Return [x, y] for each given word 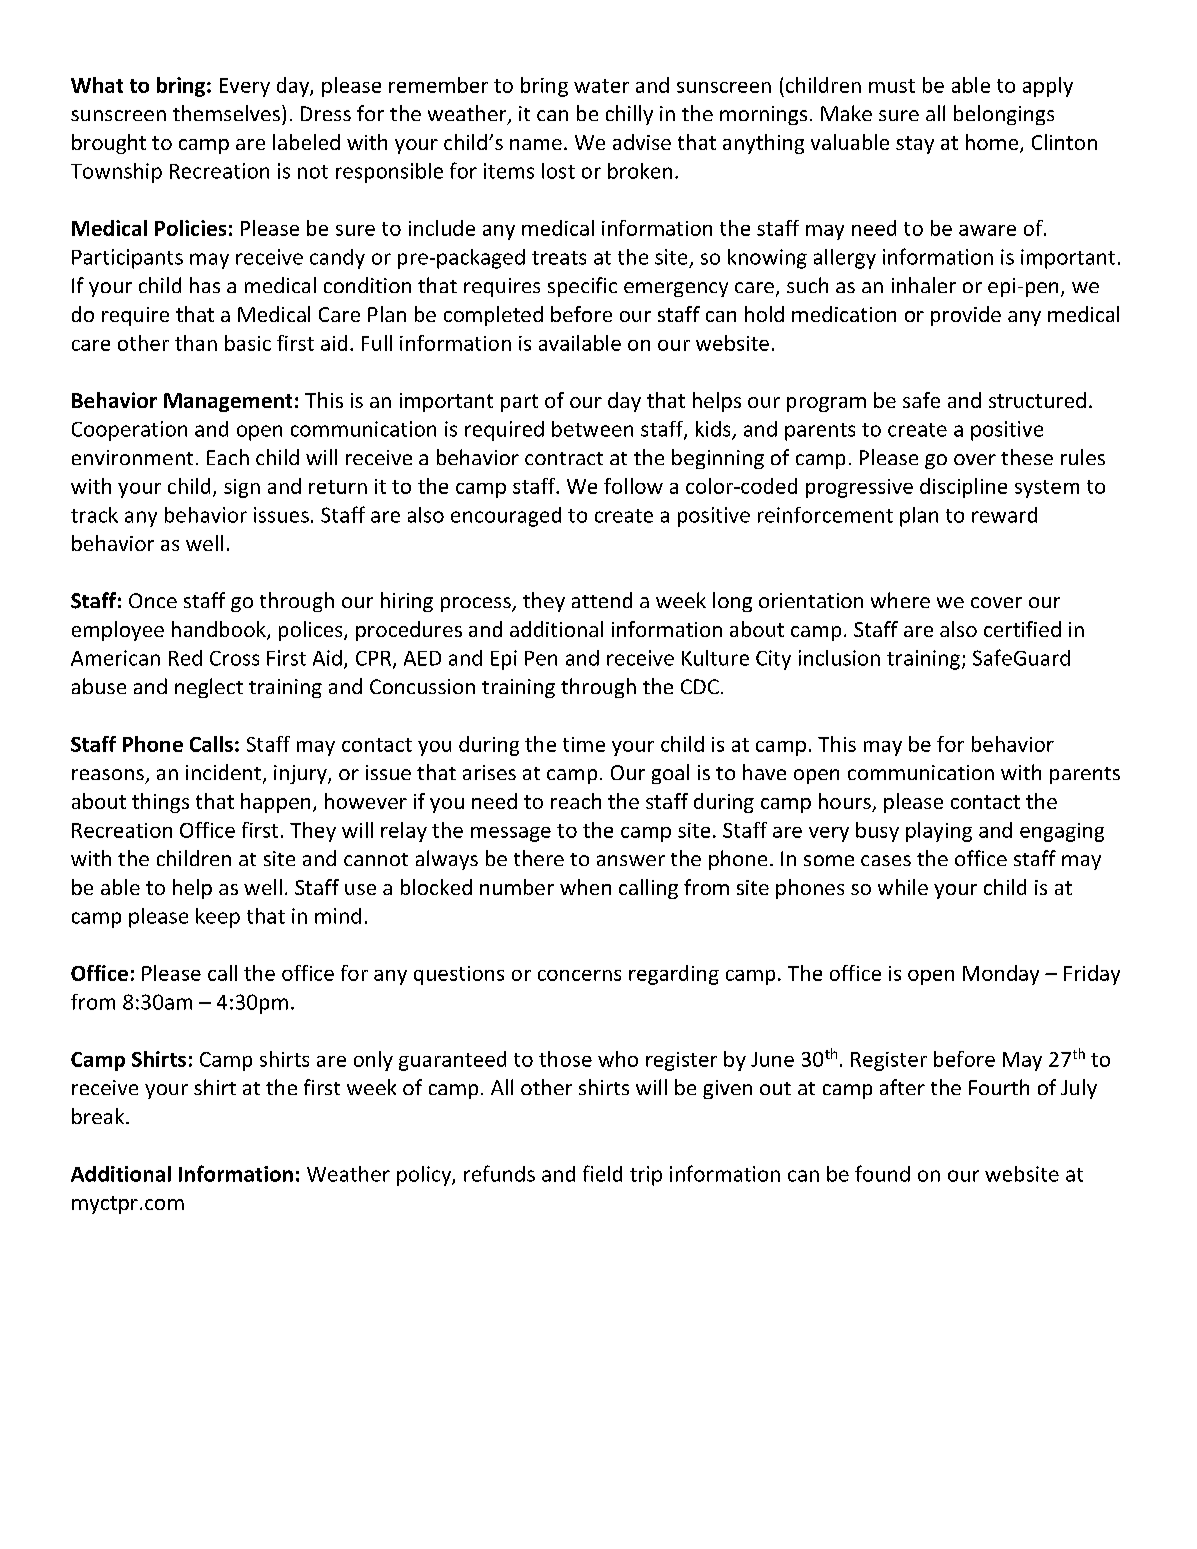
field [602, 1173]
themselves [226, 113]
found [882, 1173]
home [992, 142]
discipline [963, 488]
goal [670, 774]
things [160, 803]
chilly [629, 115]
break [99, 1116]
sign [242, 488]
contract [564, 458]
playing [939, 832]
